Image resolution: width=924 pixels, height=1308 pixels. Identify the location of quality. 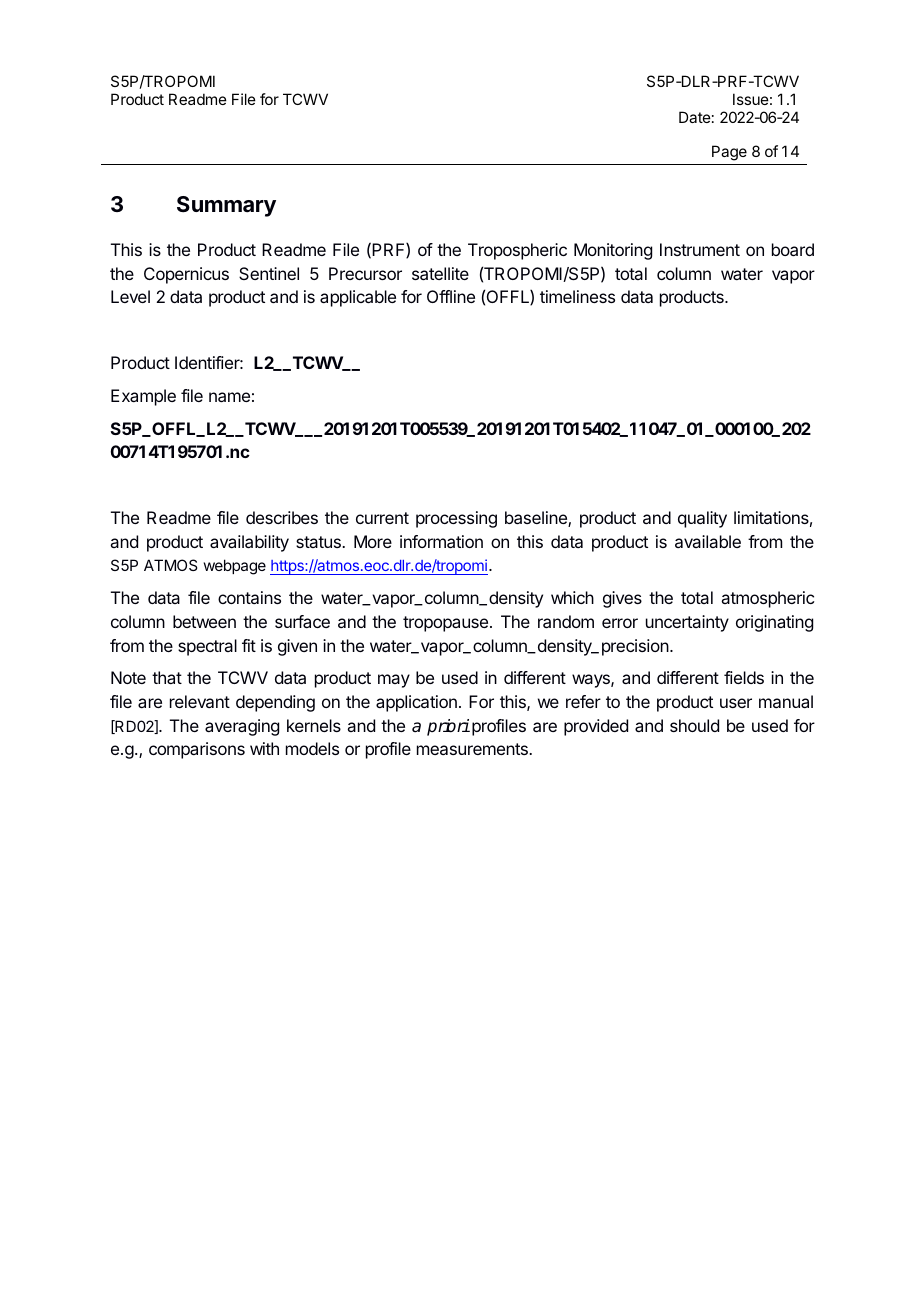
(702, 519).
